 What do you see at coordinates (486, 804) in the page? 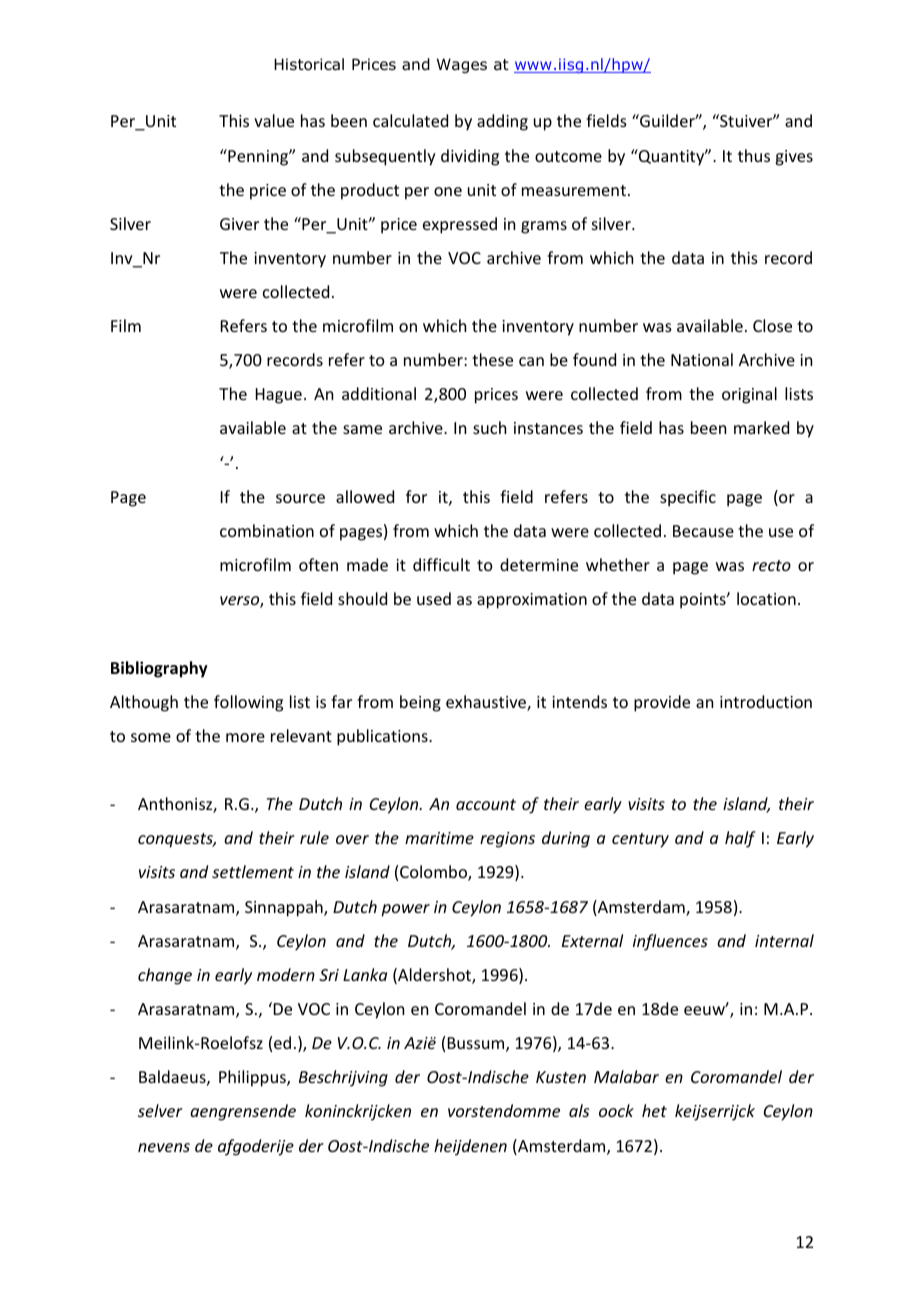
I see `account` at bounding box center [486, 804].
